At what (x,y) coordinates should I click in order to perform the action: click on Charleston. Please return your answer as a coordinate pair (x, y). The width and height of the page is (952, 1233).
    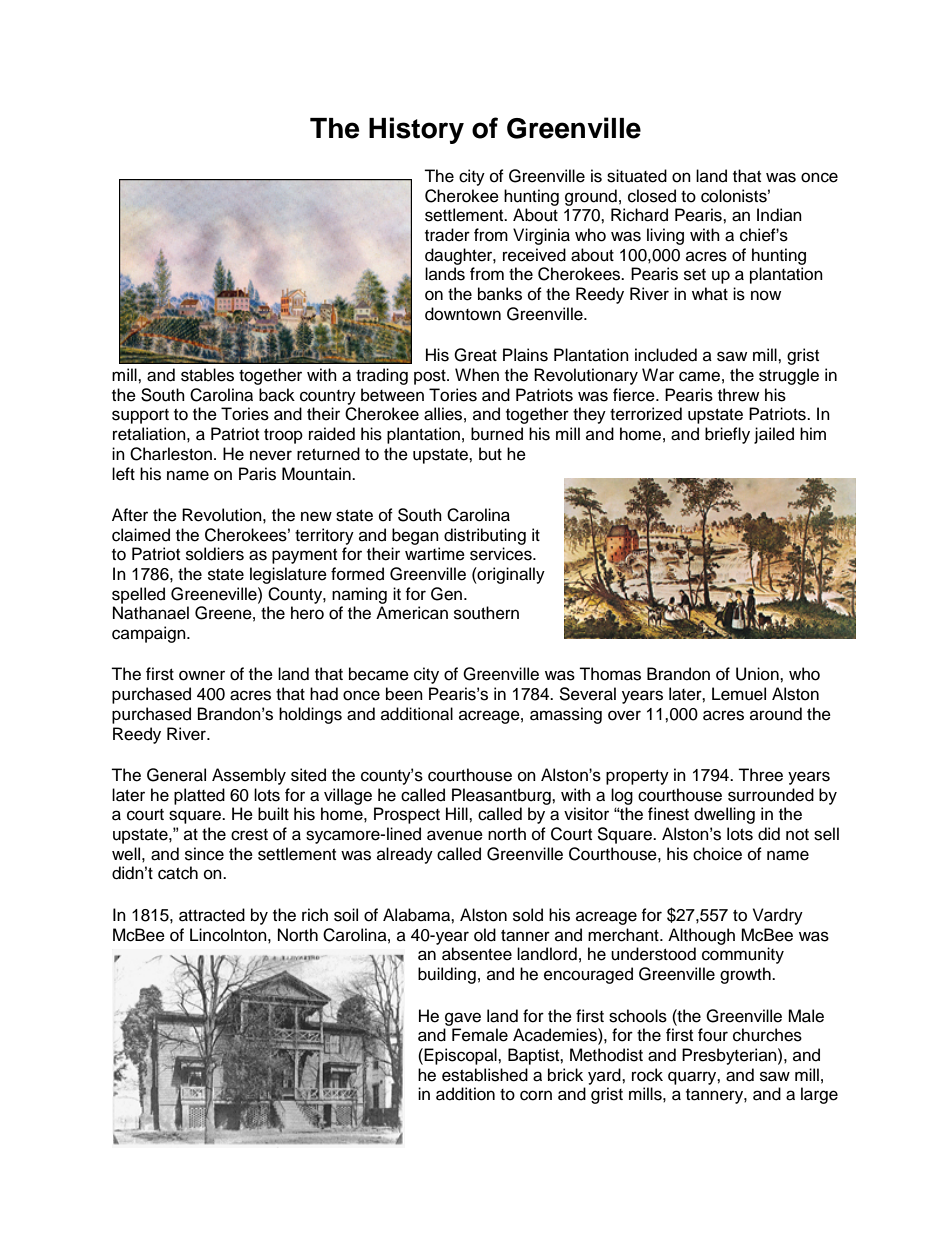
    Looking at the image, I should click on (171, 454).
